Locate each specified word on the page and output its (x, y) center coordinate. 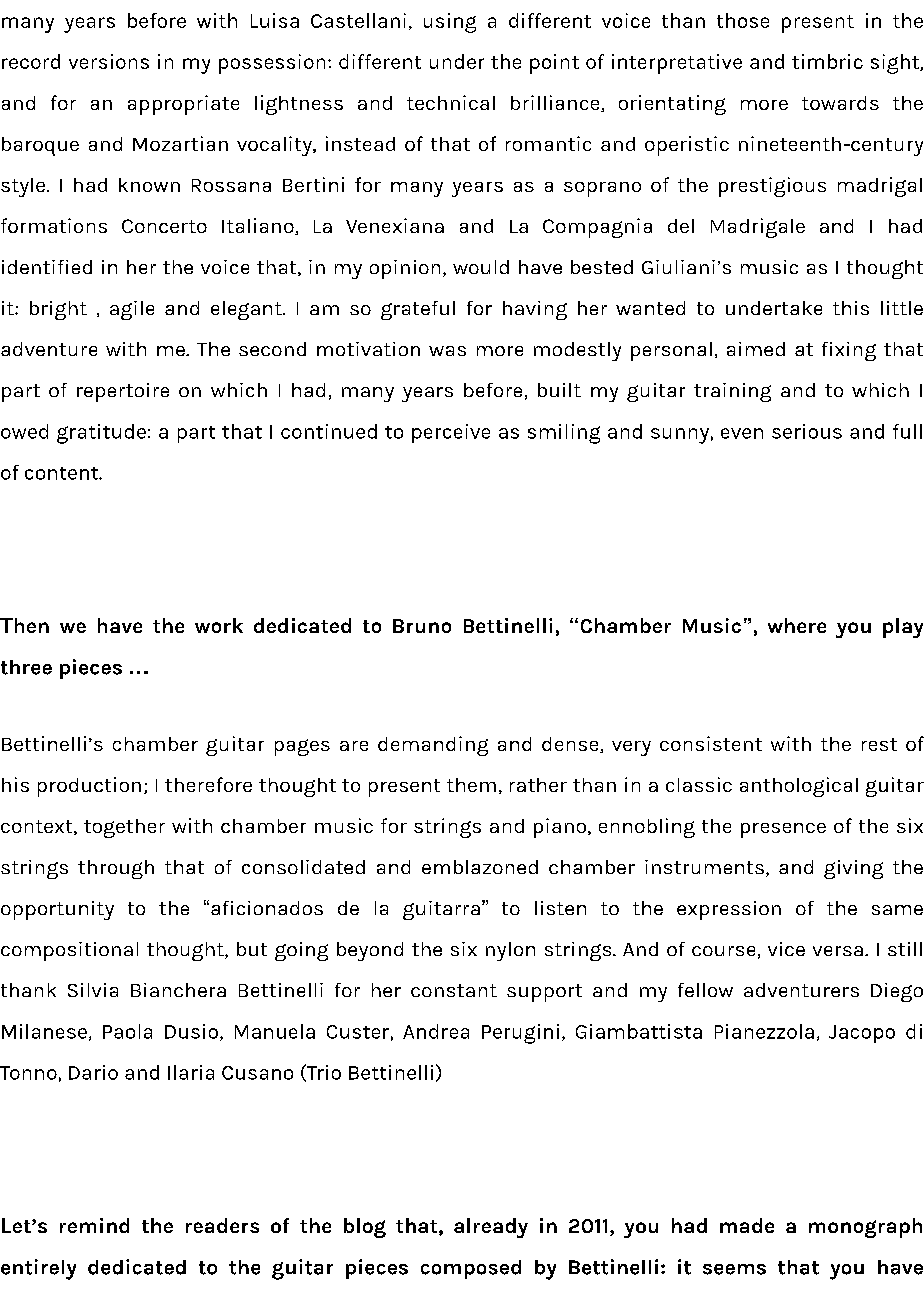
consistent (711, 743)
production (89, 787)
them (471, 785)
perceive (451, 433)
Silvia (93, 990)
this (851, 308)
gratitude (101, 434)
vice (786, 949)
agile (132, 310)
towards (840, 103)
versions (109, 61)
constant (454, 990)
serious (807, 431)
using (450, 23)
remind (94, 1225)
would (481, 267)
